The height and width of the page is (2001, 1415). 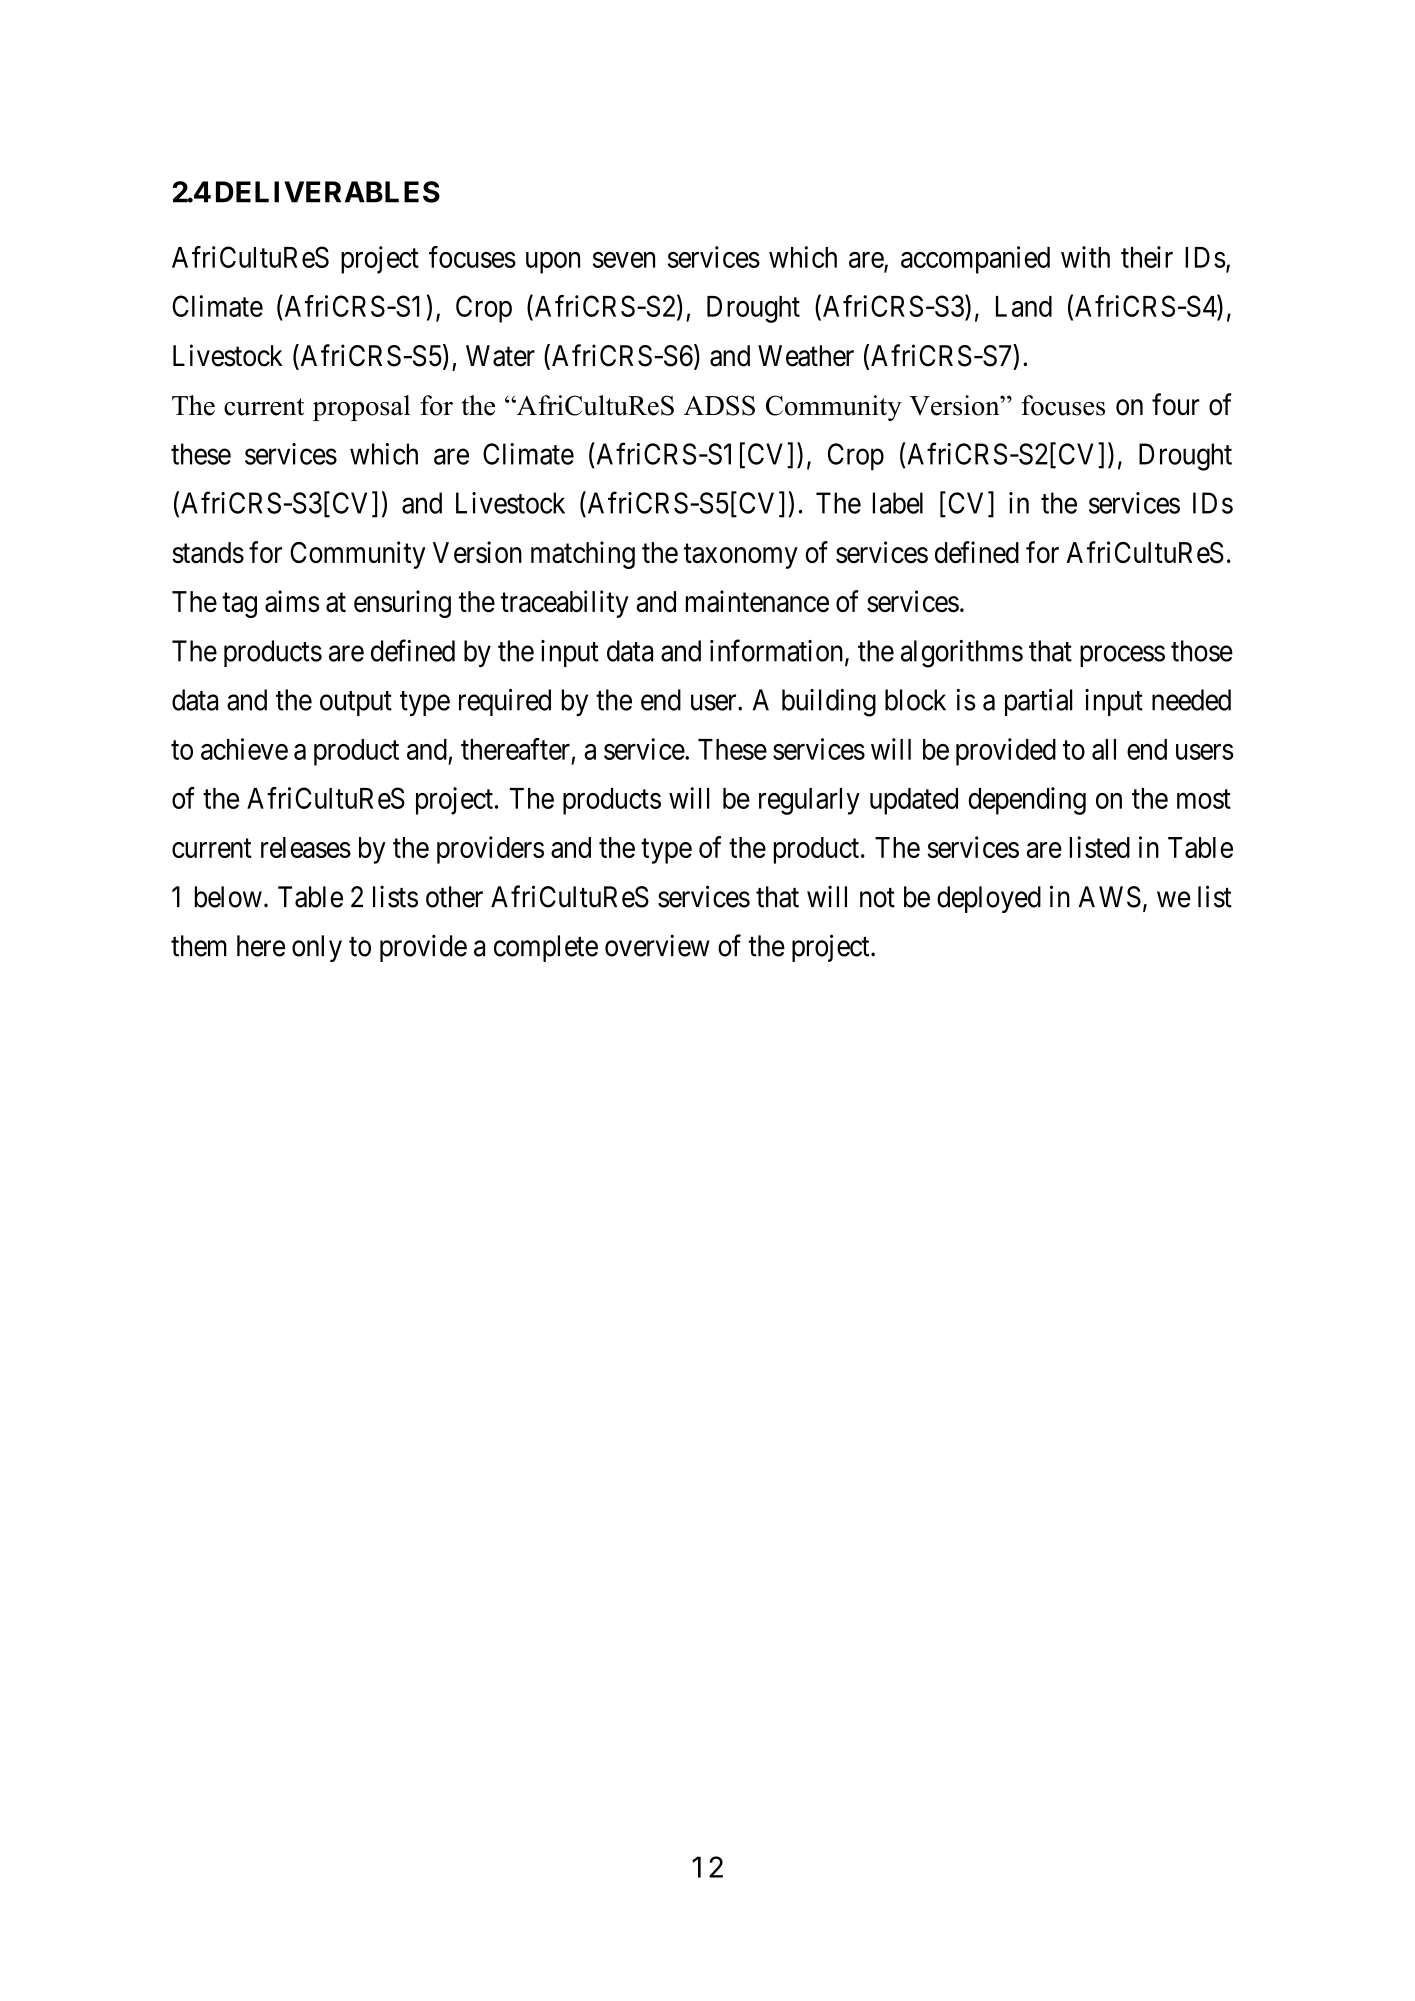 What do you see at coordinates (657, 945) in the page?
I see `overview` at bounding box center [657, 945].
